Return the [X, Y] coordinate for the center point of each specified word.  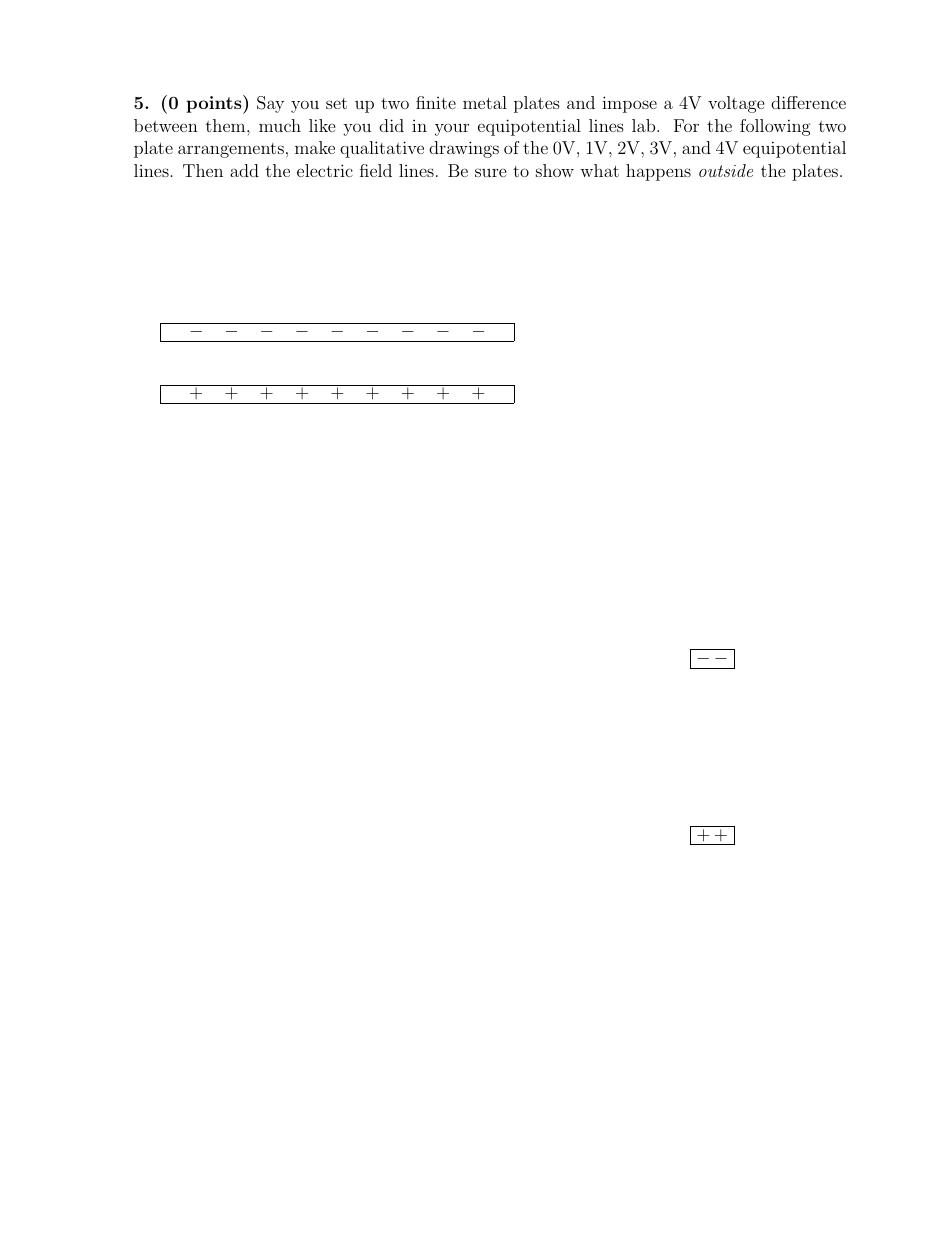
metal [485, 102]
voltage [736, 104]
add [244, 170]
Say [270, 104]
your [452, 129]
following [775, 127]
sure [491, 172]
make [315, 147]
